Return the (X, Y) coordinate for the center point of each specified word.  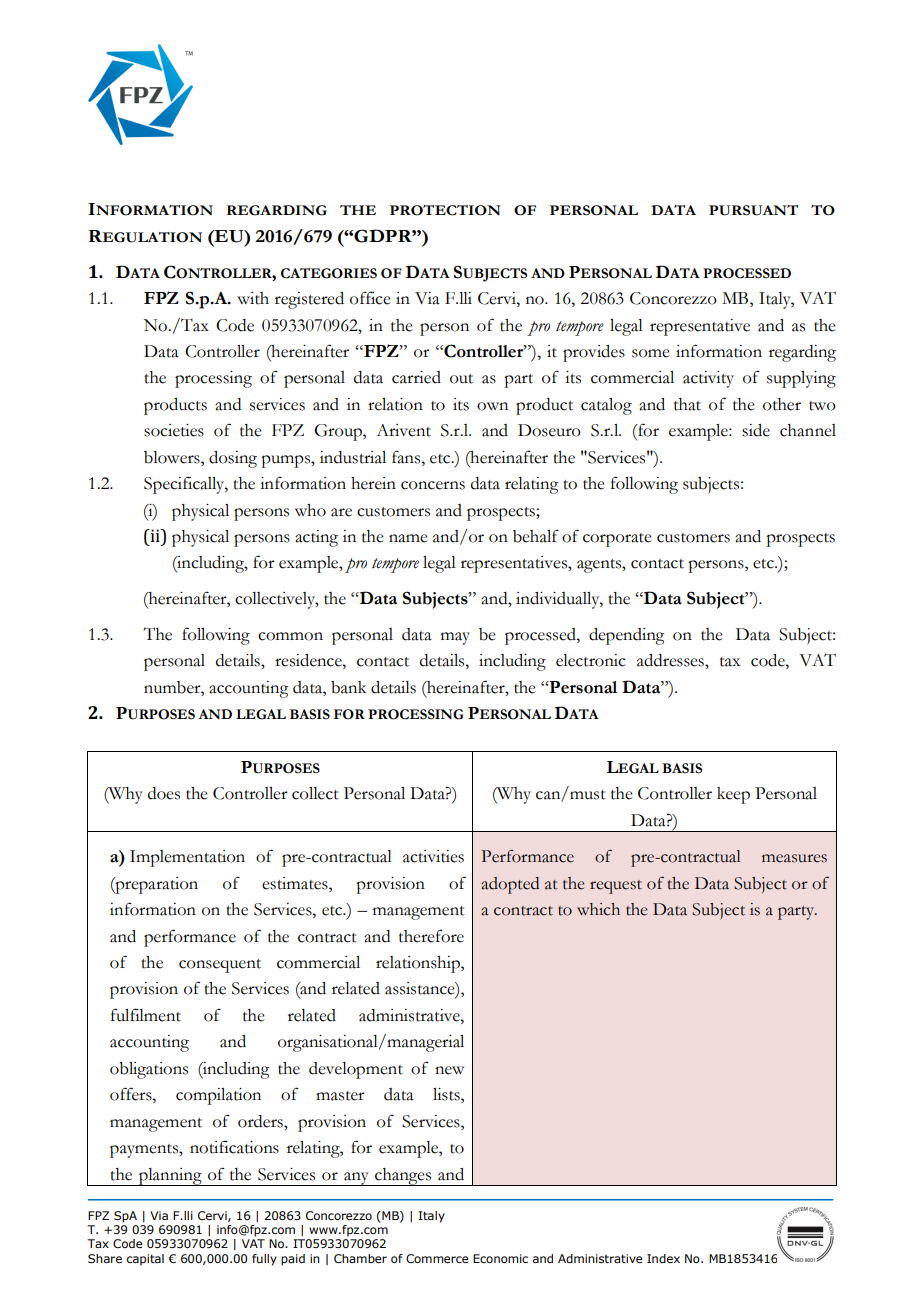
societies (174, 430)
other (782, 404)
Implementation (187, 858)
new (449, 1070)
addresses (671, 660)
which (598, 909)
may (455, 638)
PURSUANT (753, 210)
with (253, 298)
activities (433, 856)
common (290, 636)
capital (145, 1260)
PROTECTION (445, 210)
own (492, 406)
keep (733, 795)
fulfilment (146, 1015)
